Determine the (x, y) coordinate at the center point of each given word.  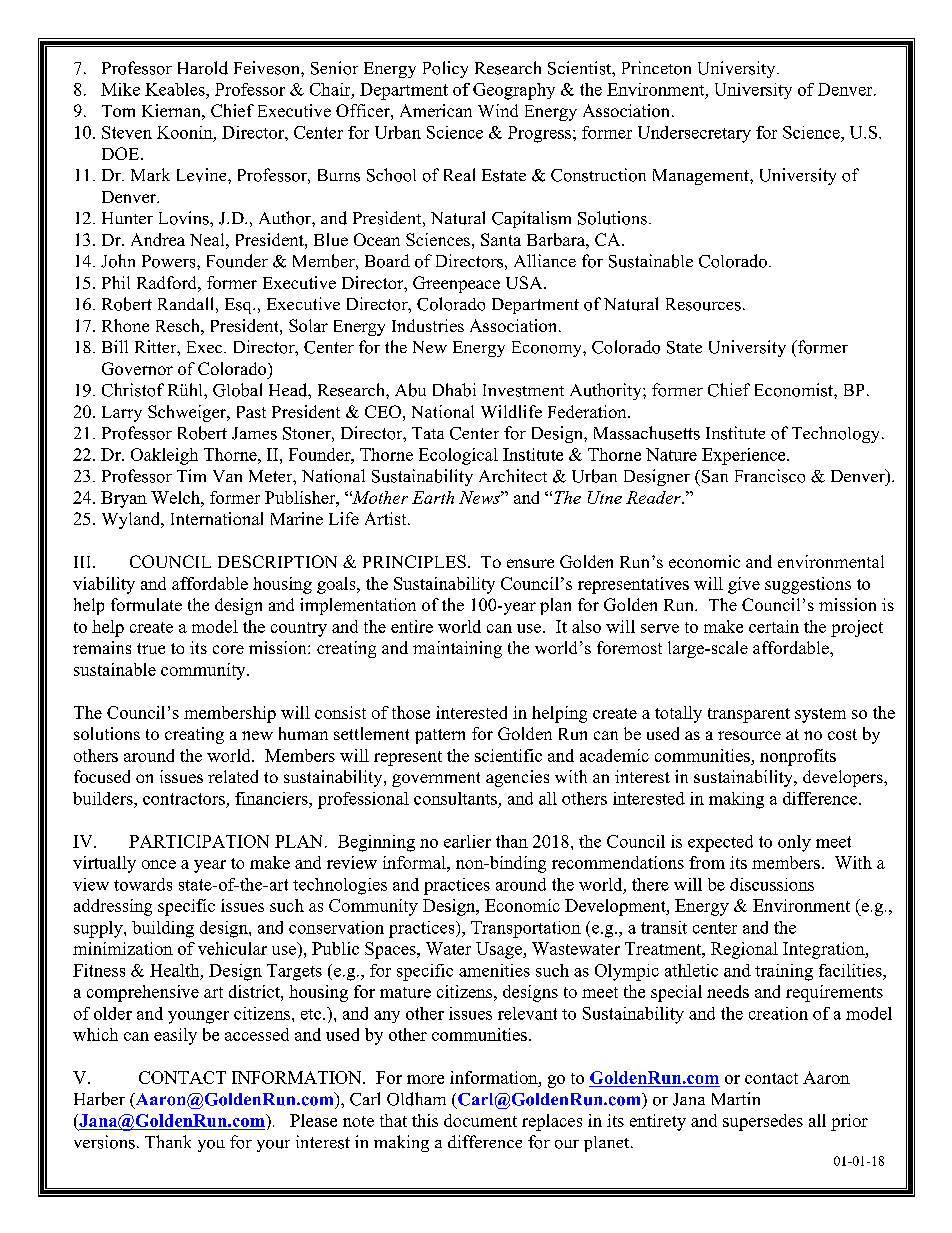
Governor (137, 368)
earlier (467, 841)
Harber (99, 1099)
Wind (498, 110)
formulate (146, 604)
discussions (772, 884)
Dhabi (454, 390)
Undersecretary (694, 134)
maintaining (457, 649)
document (480, 1120)
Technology (837, 434)
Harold (203, 68)
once (159, 864)
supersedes (763, 1122)
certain (774, 626)
